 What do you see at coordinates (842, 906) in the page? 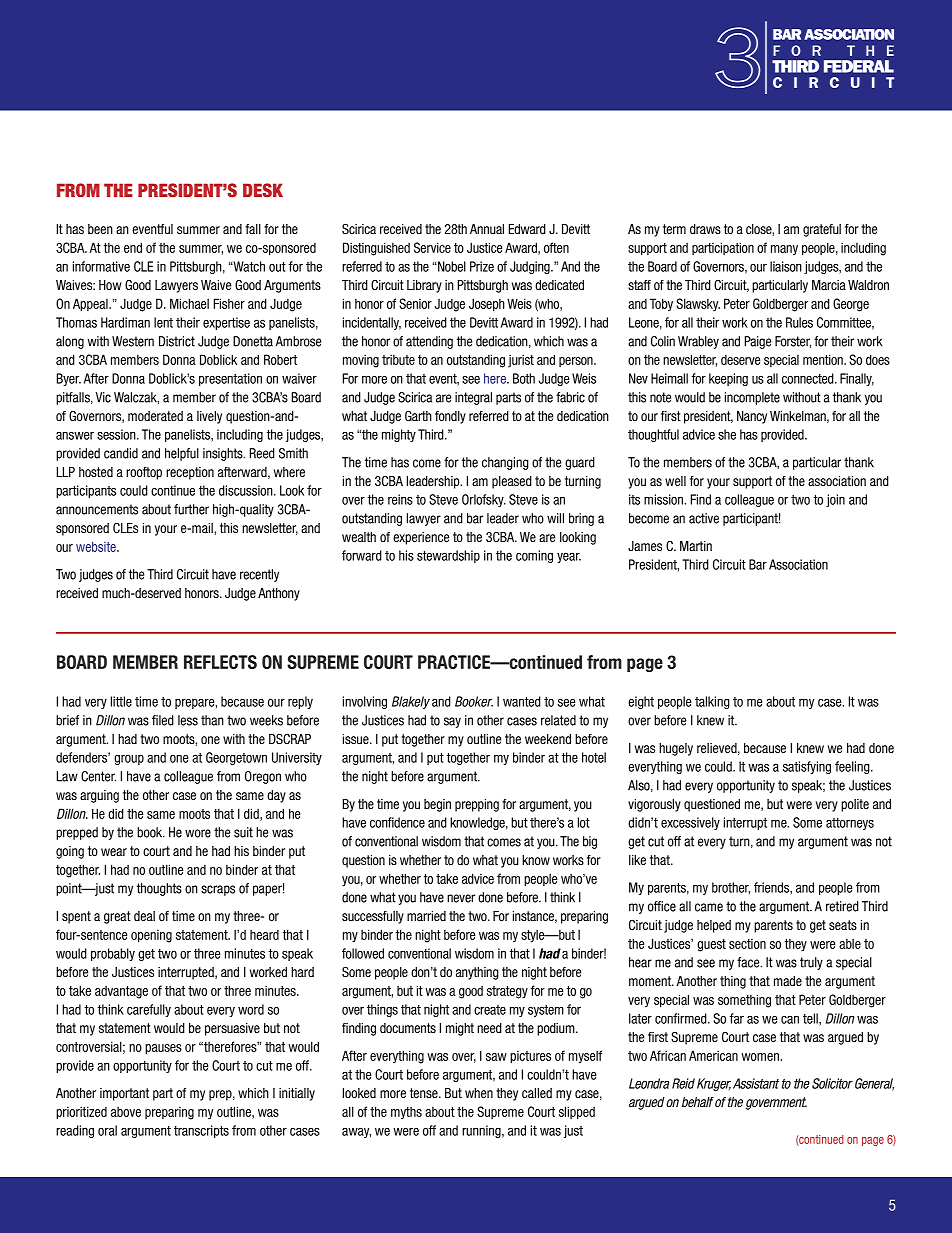
I see `retired` at bounding box center [842, 906].
